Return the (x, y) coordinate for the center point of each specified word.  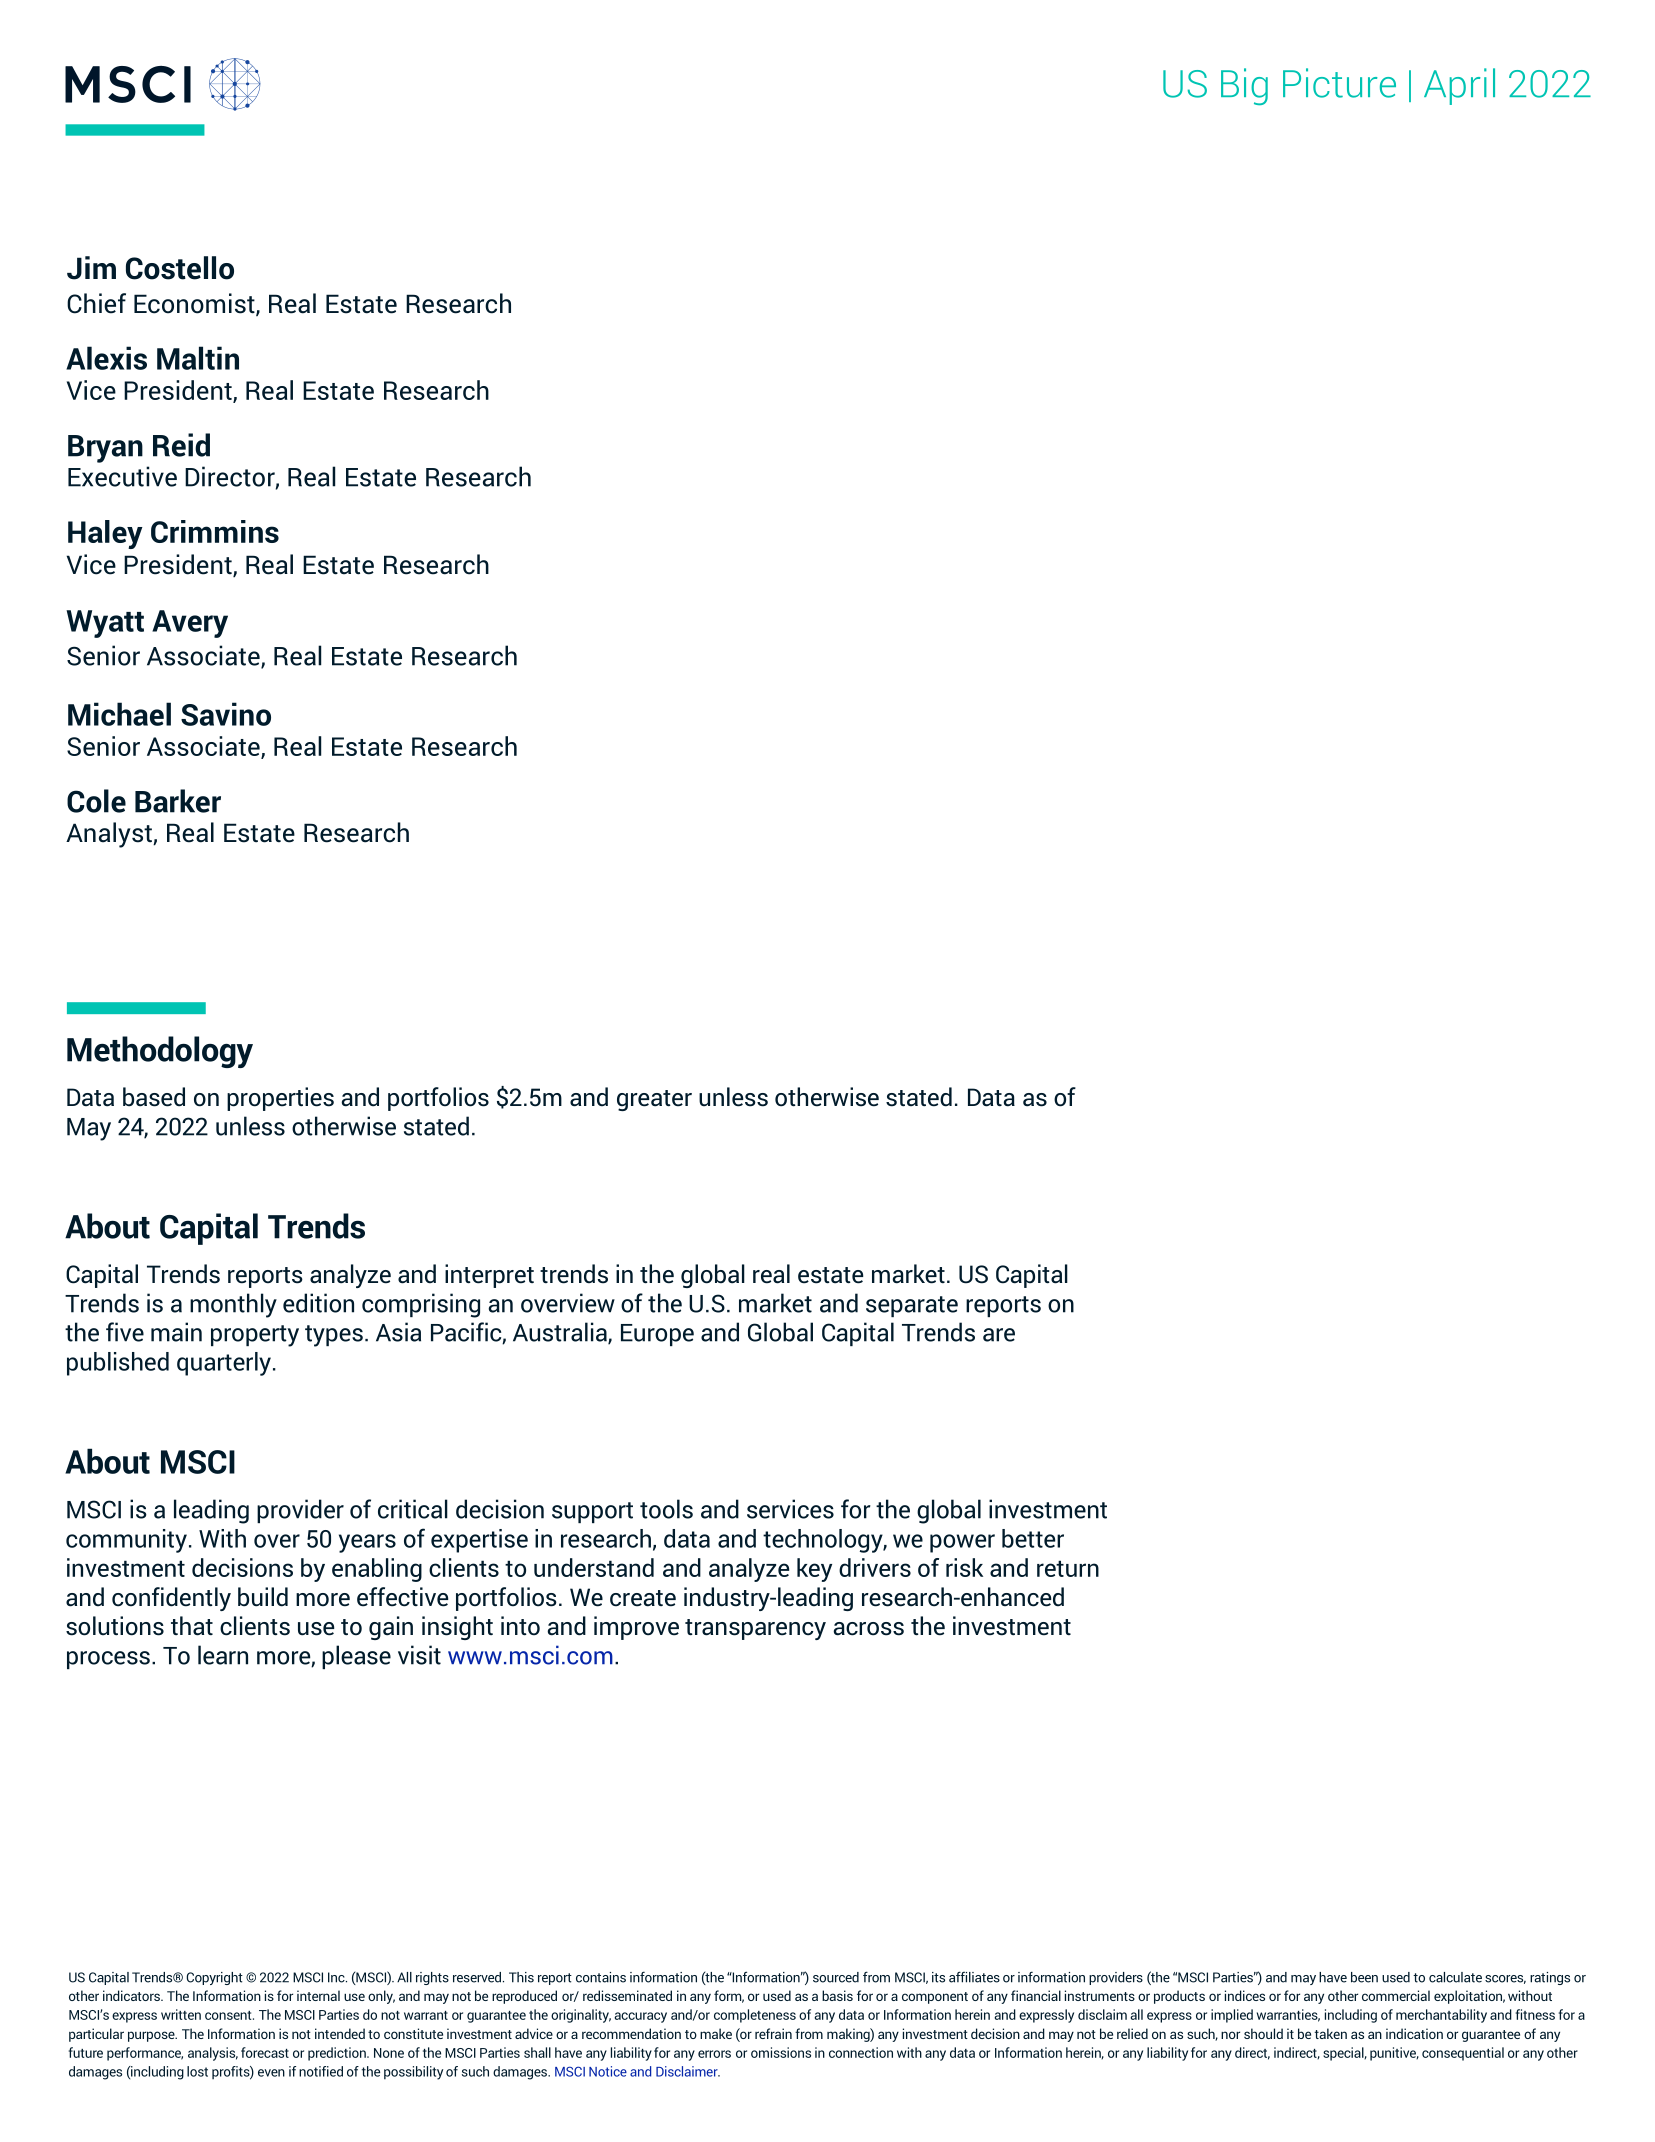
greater (654, 1100)
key (814, 1570)
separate (912, 1306)
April (1459, 86)
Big (1244, 86)
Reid (181, 445)
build (263, 1597)
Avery (190, 624)
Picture (1339, 83)
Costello (180, 268)
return (1068, 1568)
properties (280, 1099)
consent (229, 2015)
